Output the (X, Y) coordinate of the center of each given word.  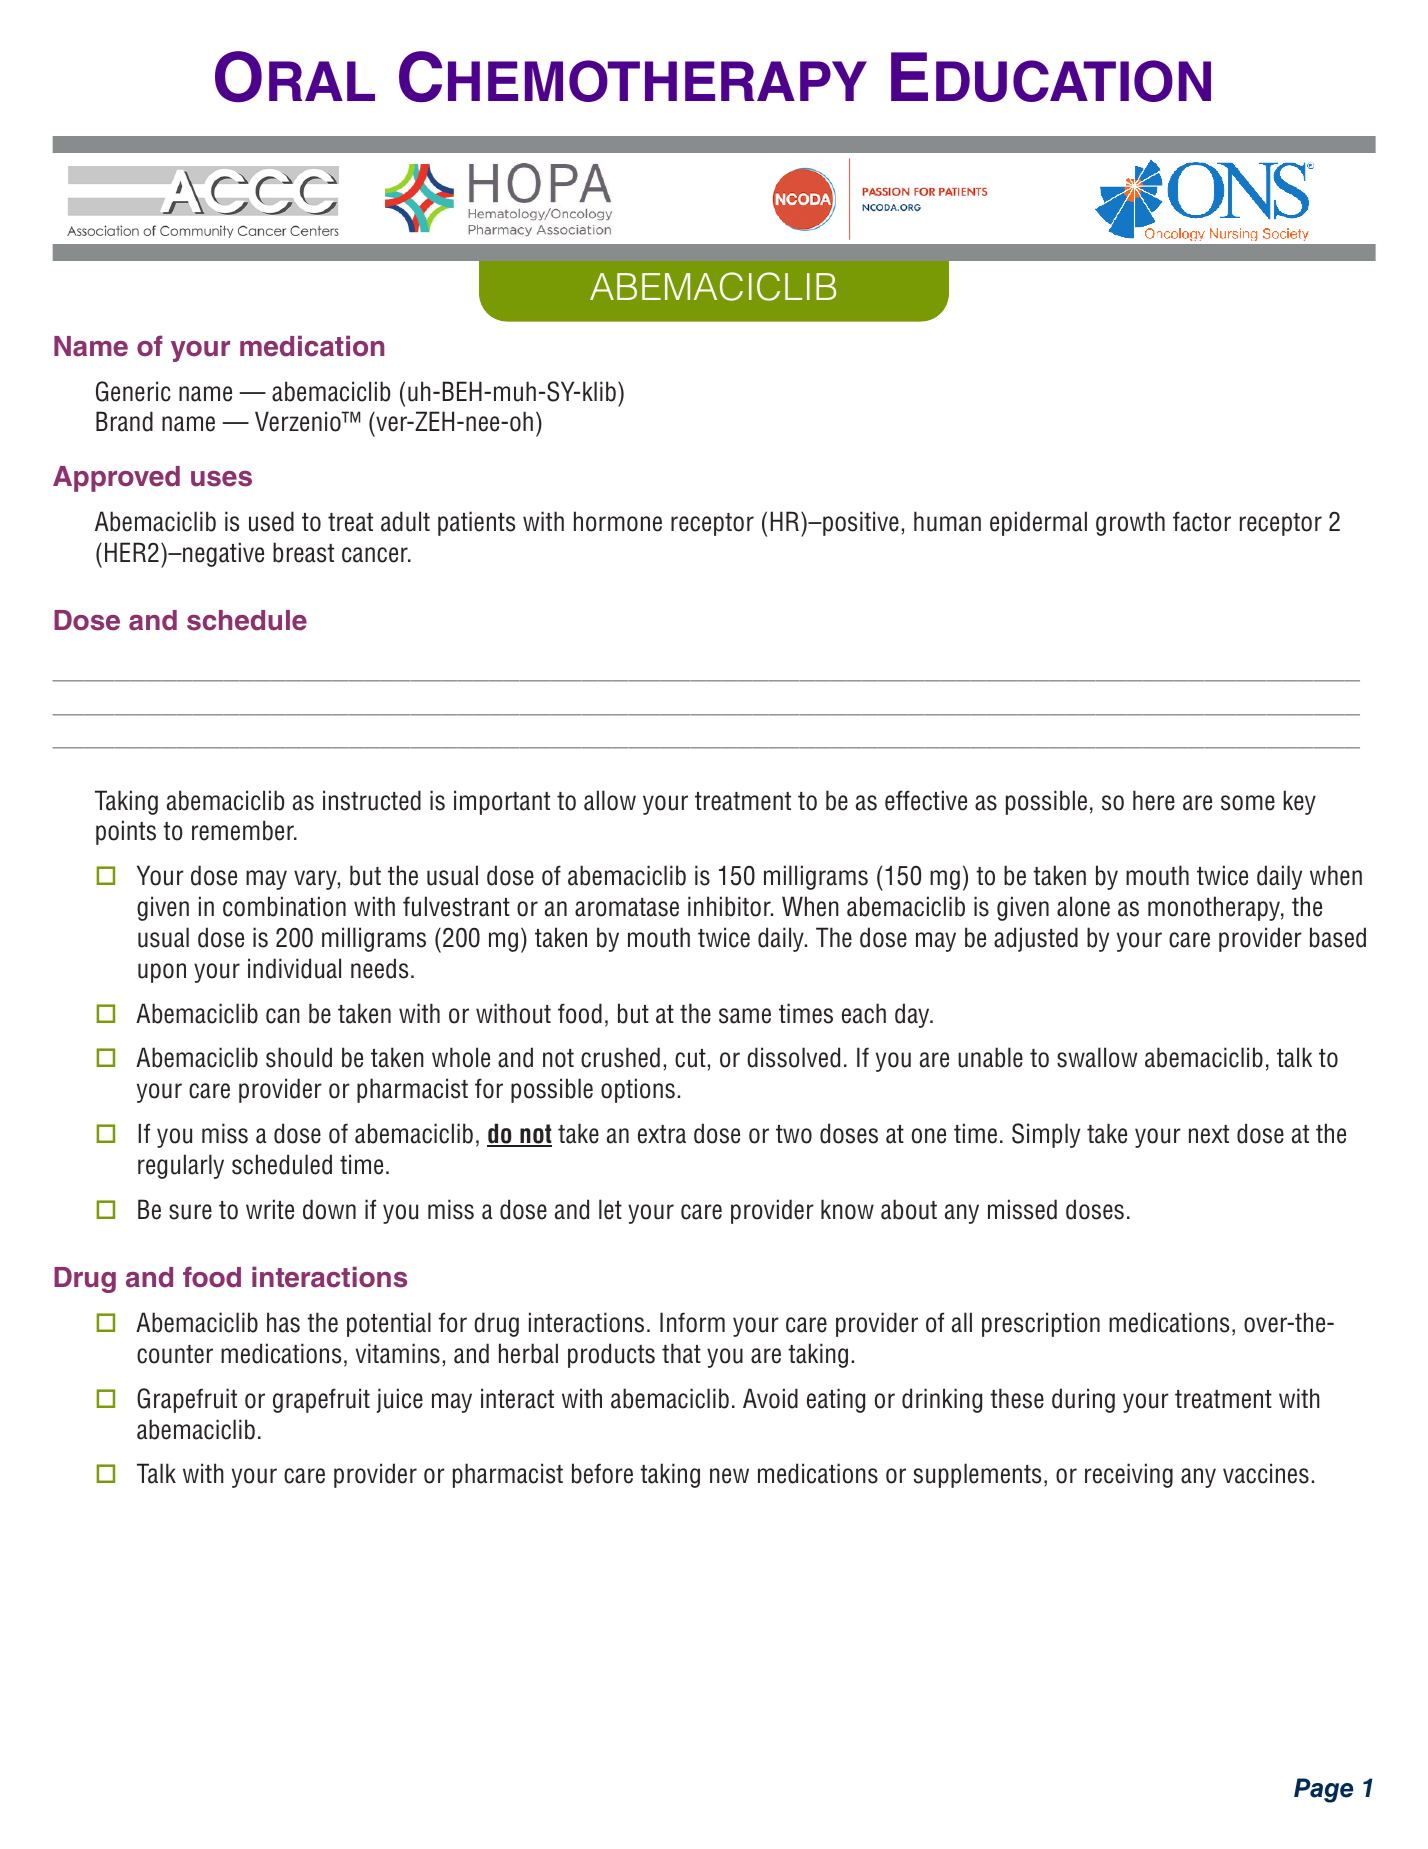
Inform (692, 1322)
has (283, 1322)
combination (284, 906)
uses (221, 479)
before (602, 1473)
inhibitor (730, 906)
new (729, 1476)
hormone (618, 521)
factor (1202, 521)
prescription (1041, 1324)
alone (1083, 906)
